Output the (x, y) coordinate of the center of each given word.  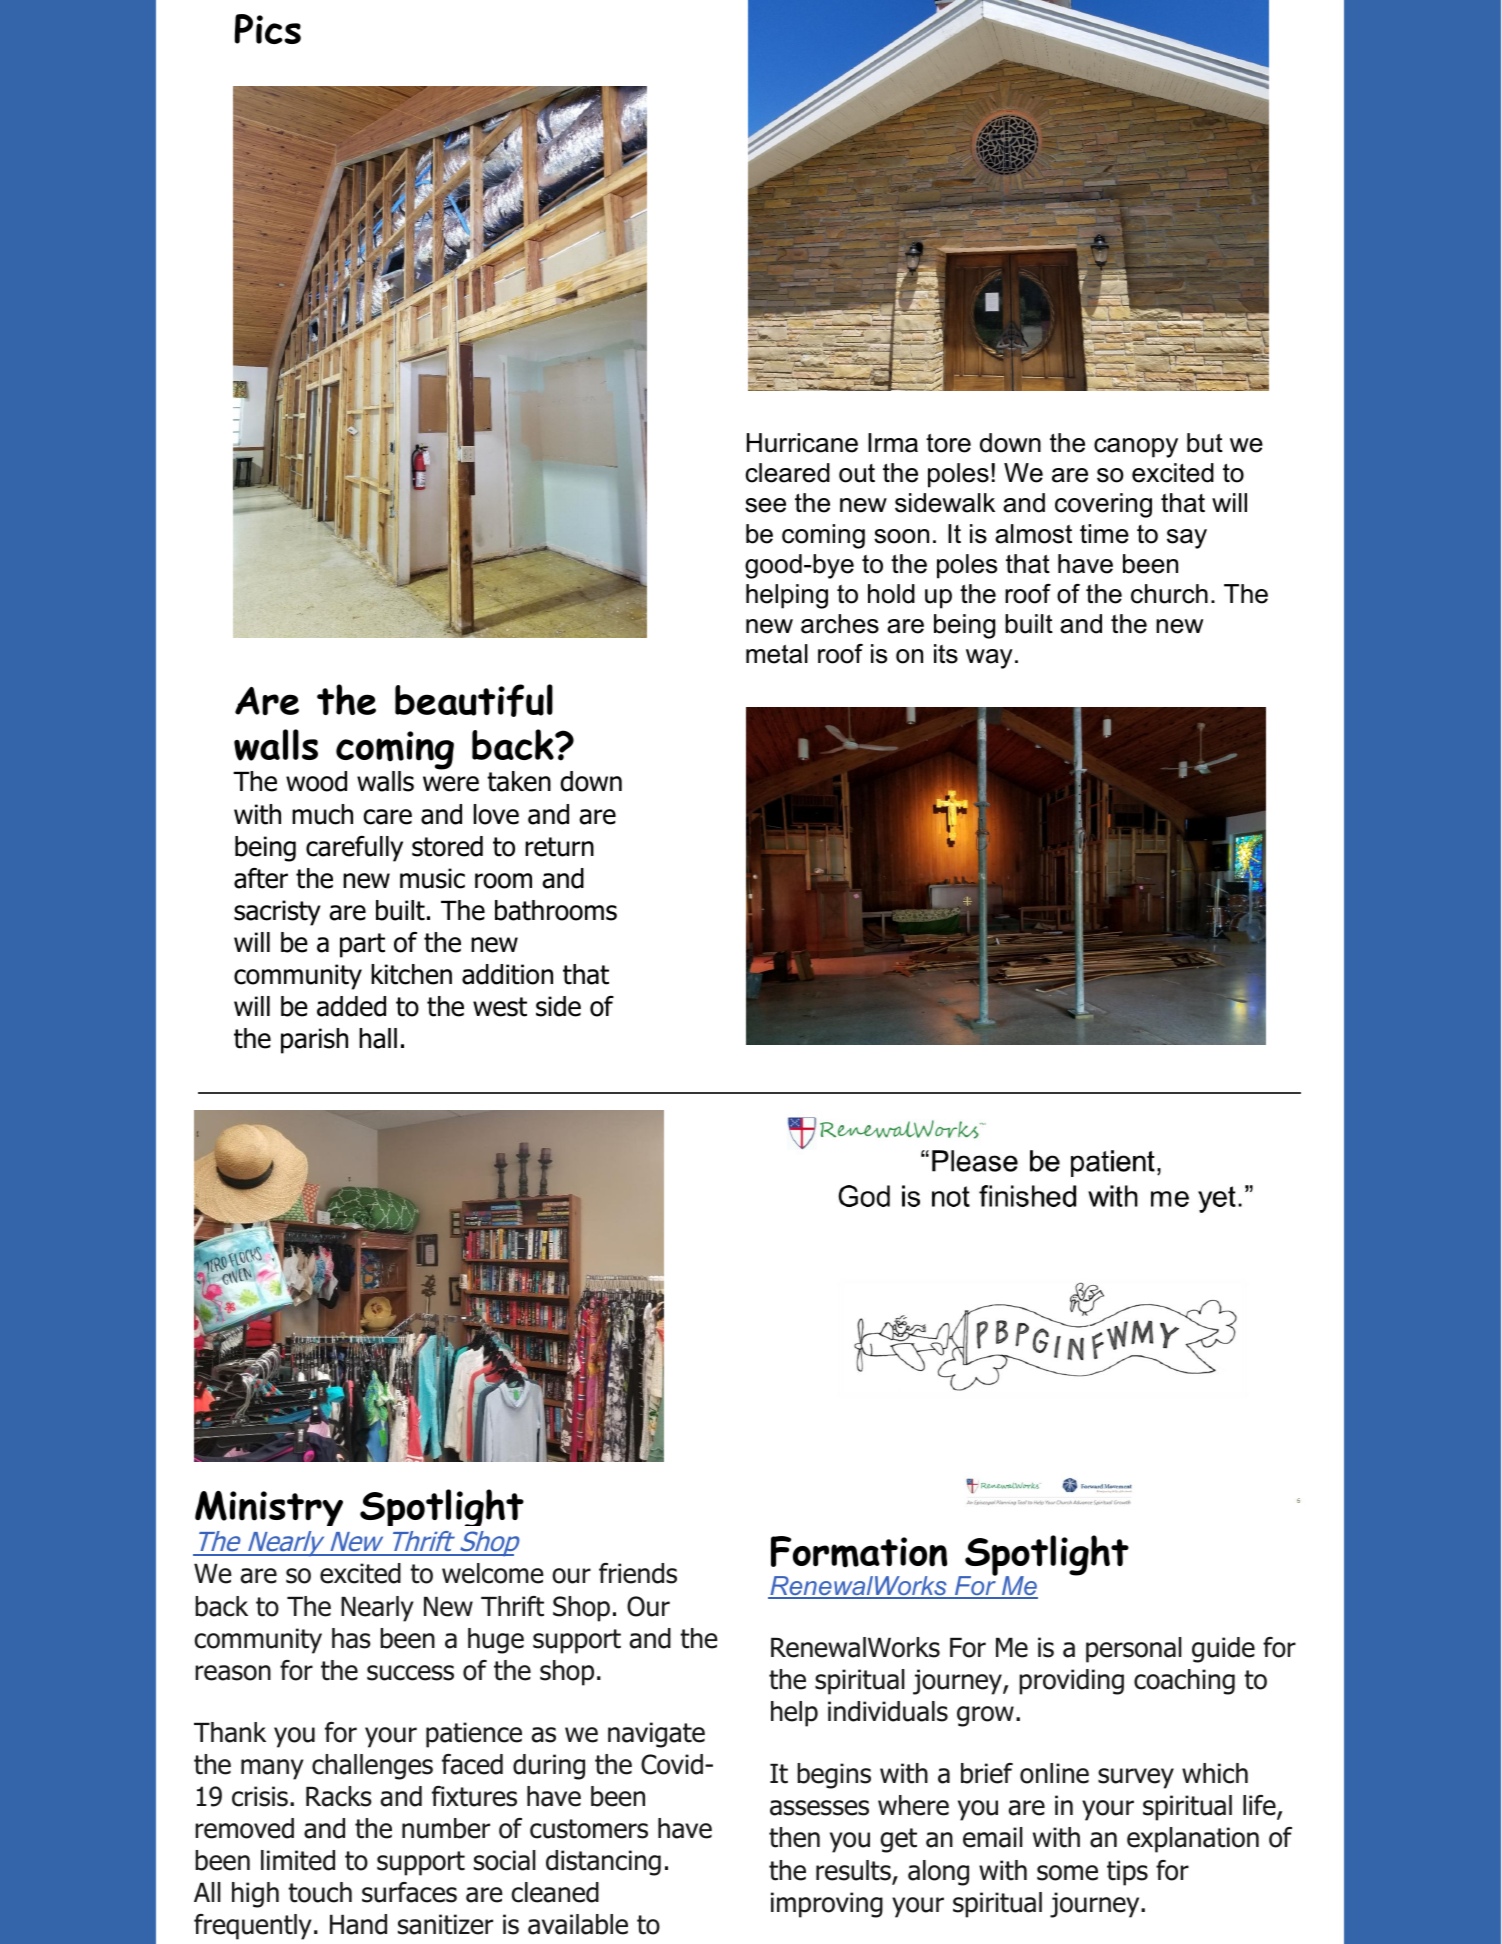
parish (314, 1041)
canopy (1136, 448)
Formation (859, 1552)
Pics (268, 29)
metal (777, 654)
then (794, 1837)
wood (316, 781)
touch (320, 1892)
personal (1134, 1650)
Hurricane (802, 443)
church (1169, 594)
